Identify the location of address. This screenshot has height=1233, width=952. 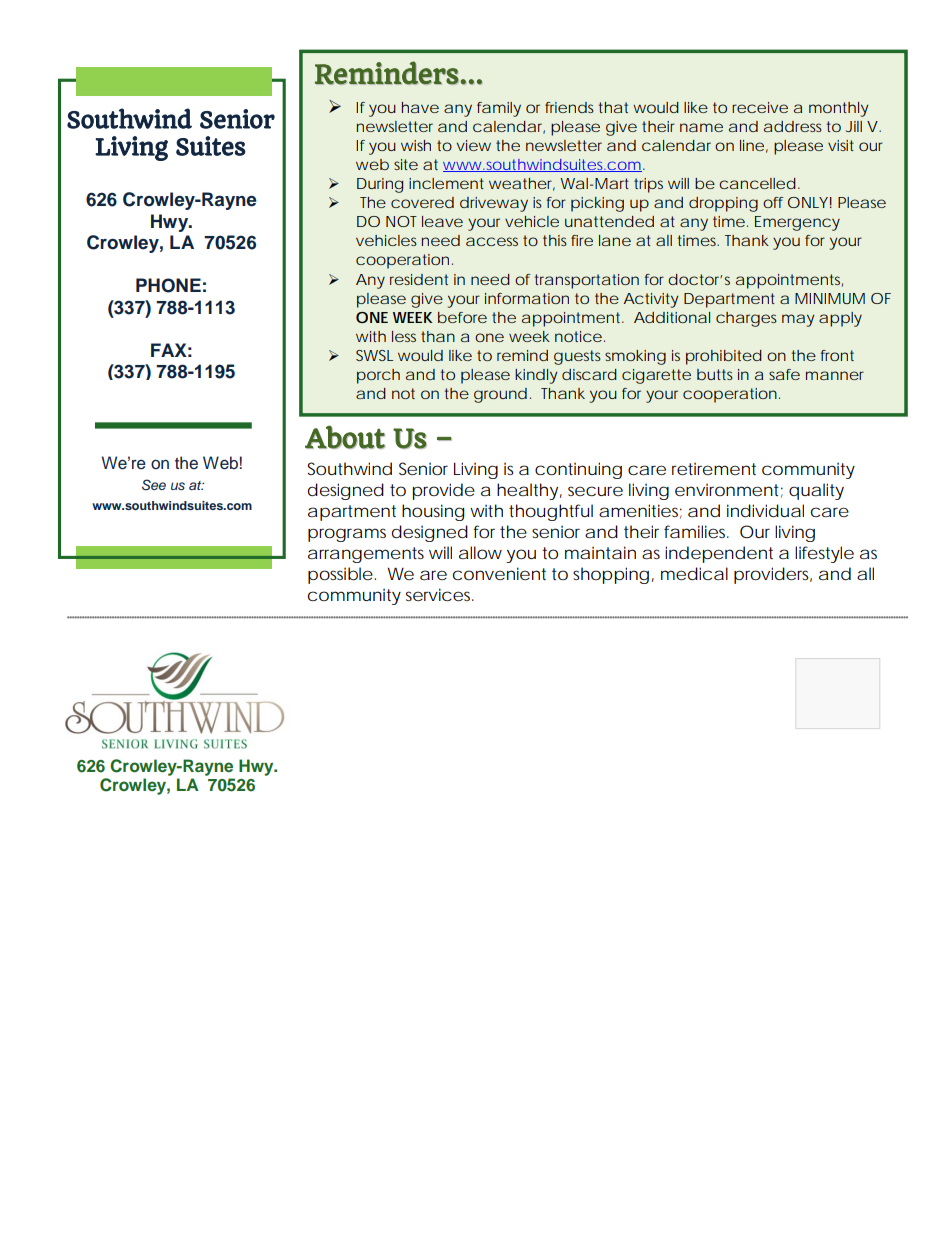
(793, 126).
